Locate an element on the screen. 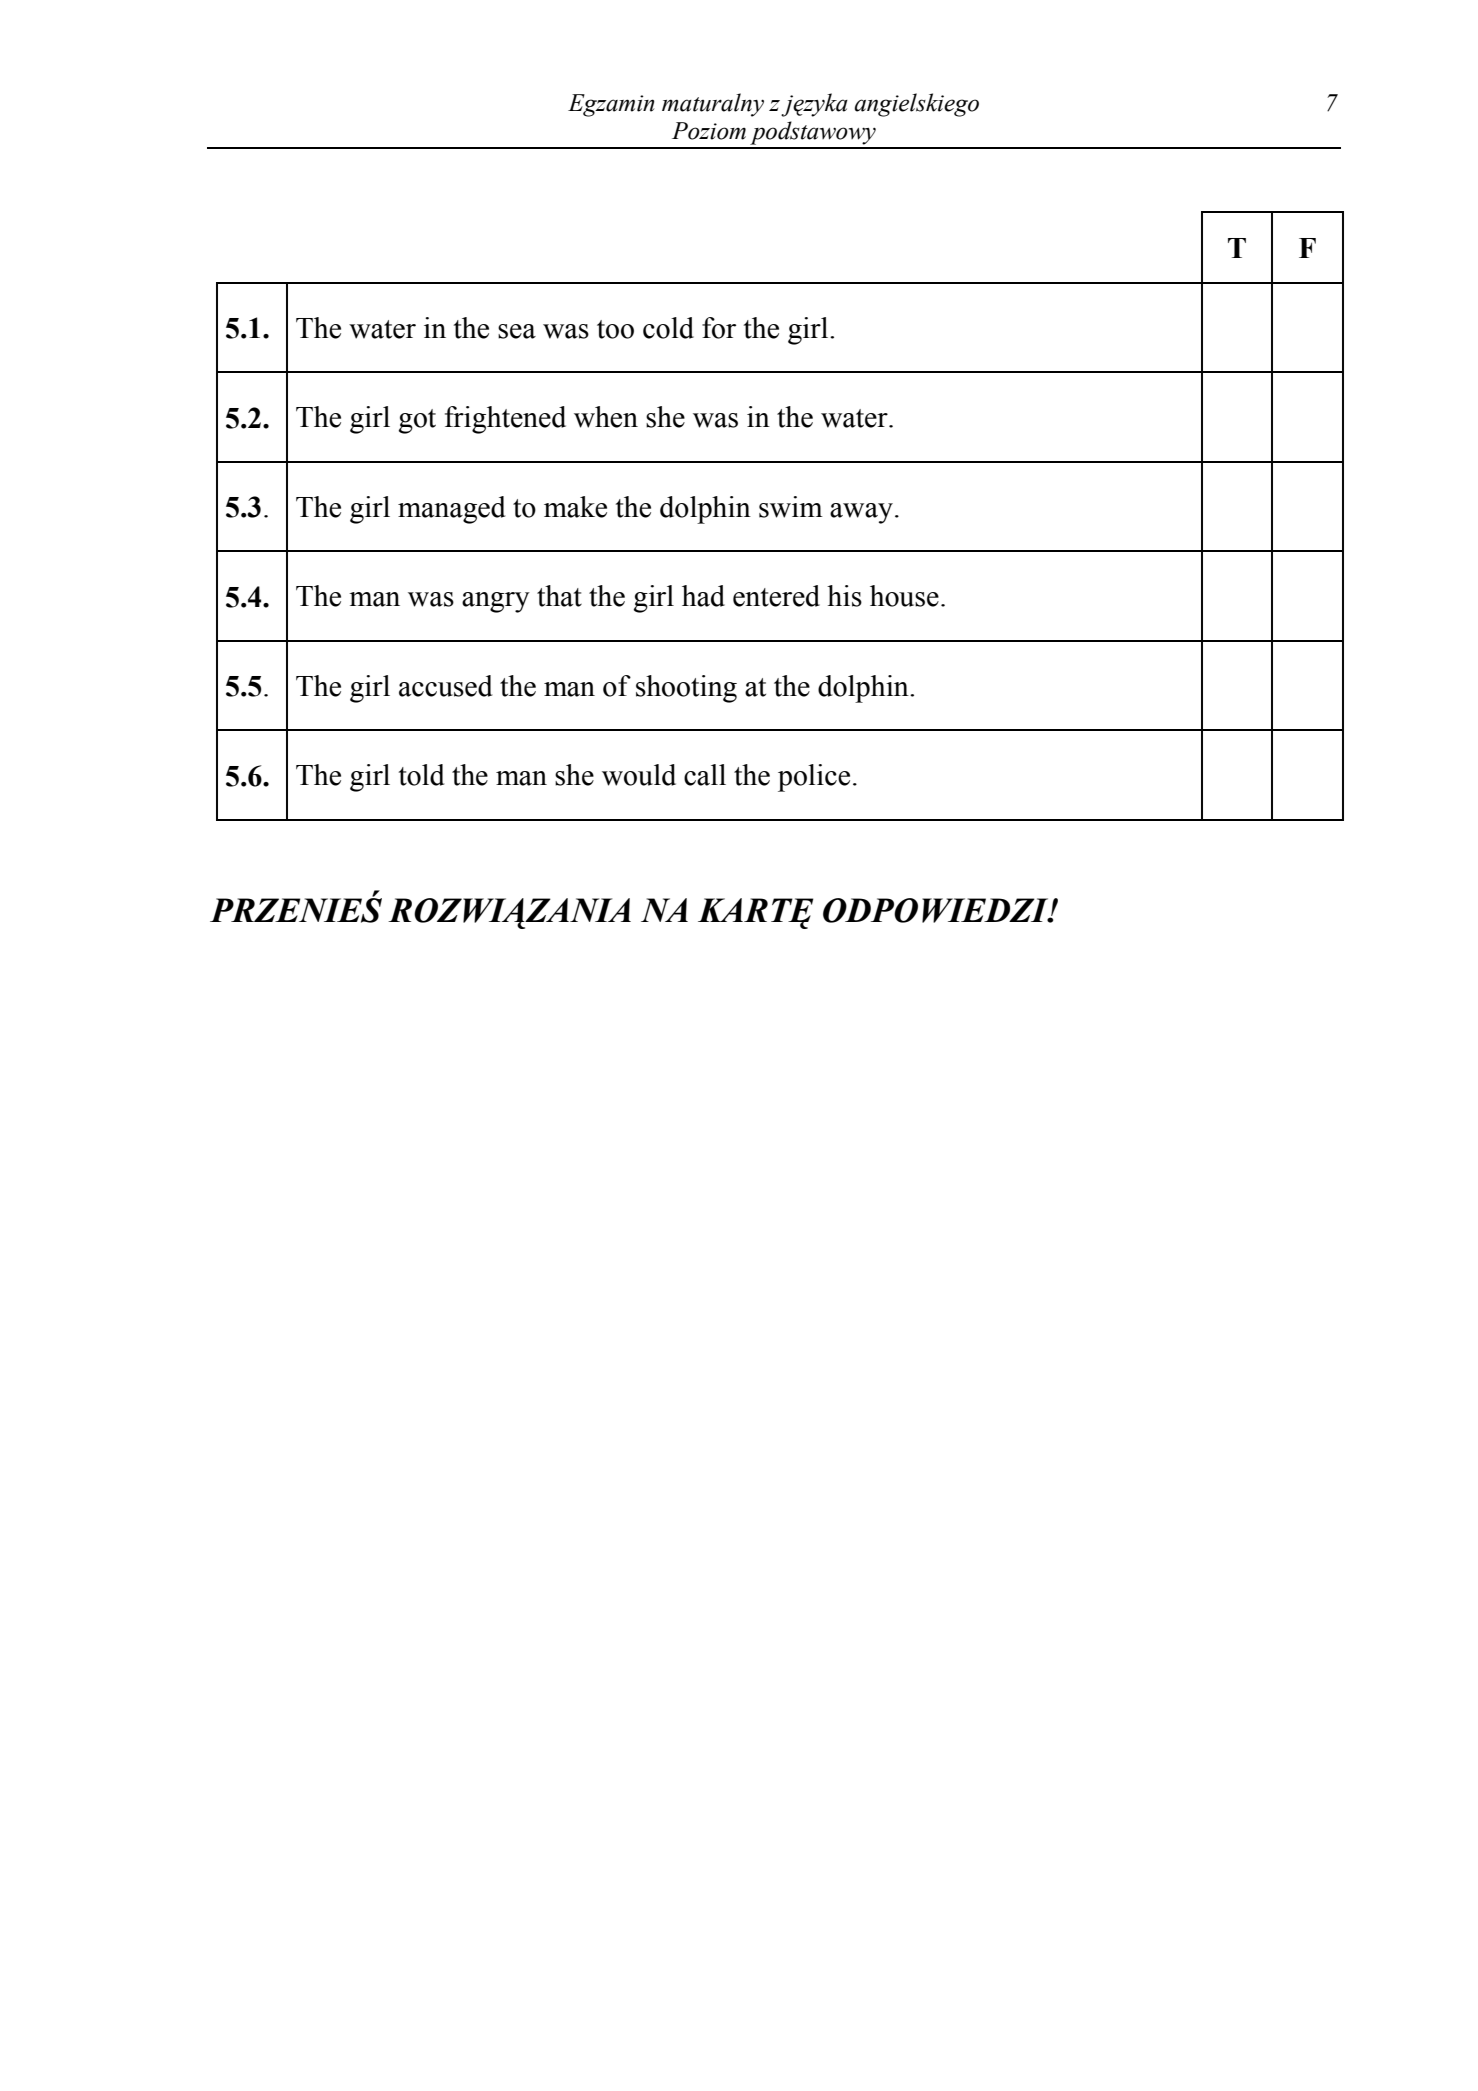  make is located at coordinates (575, 507).
